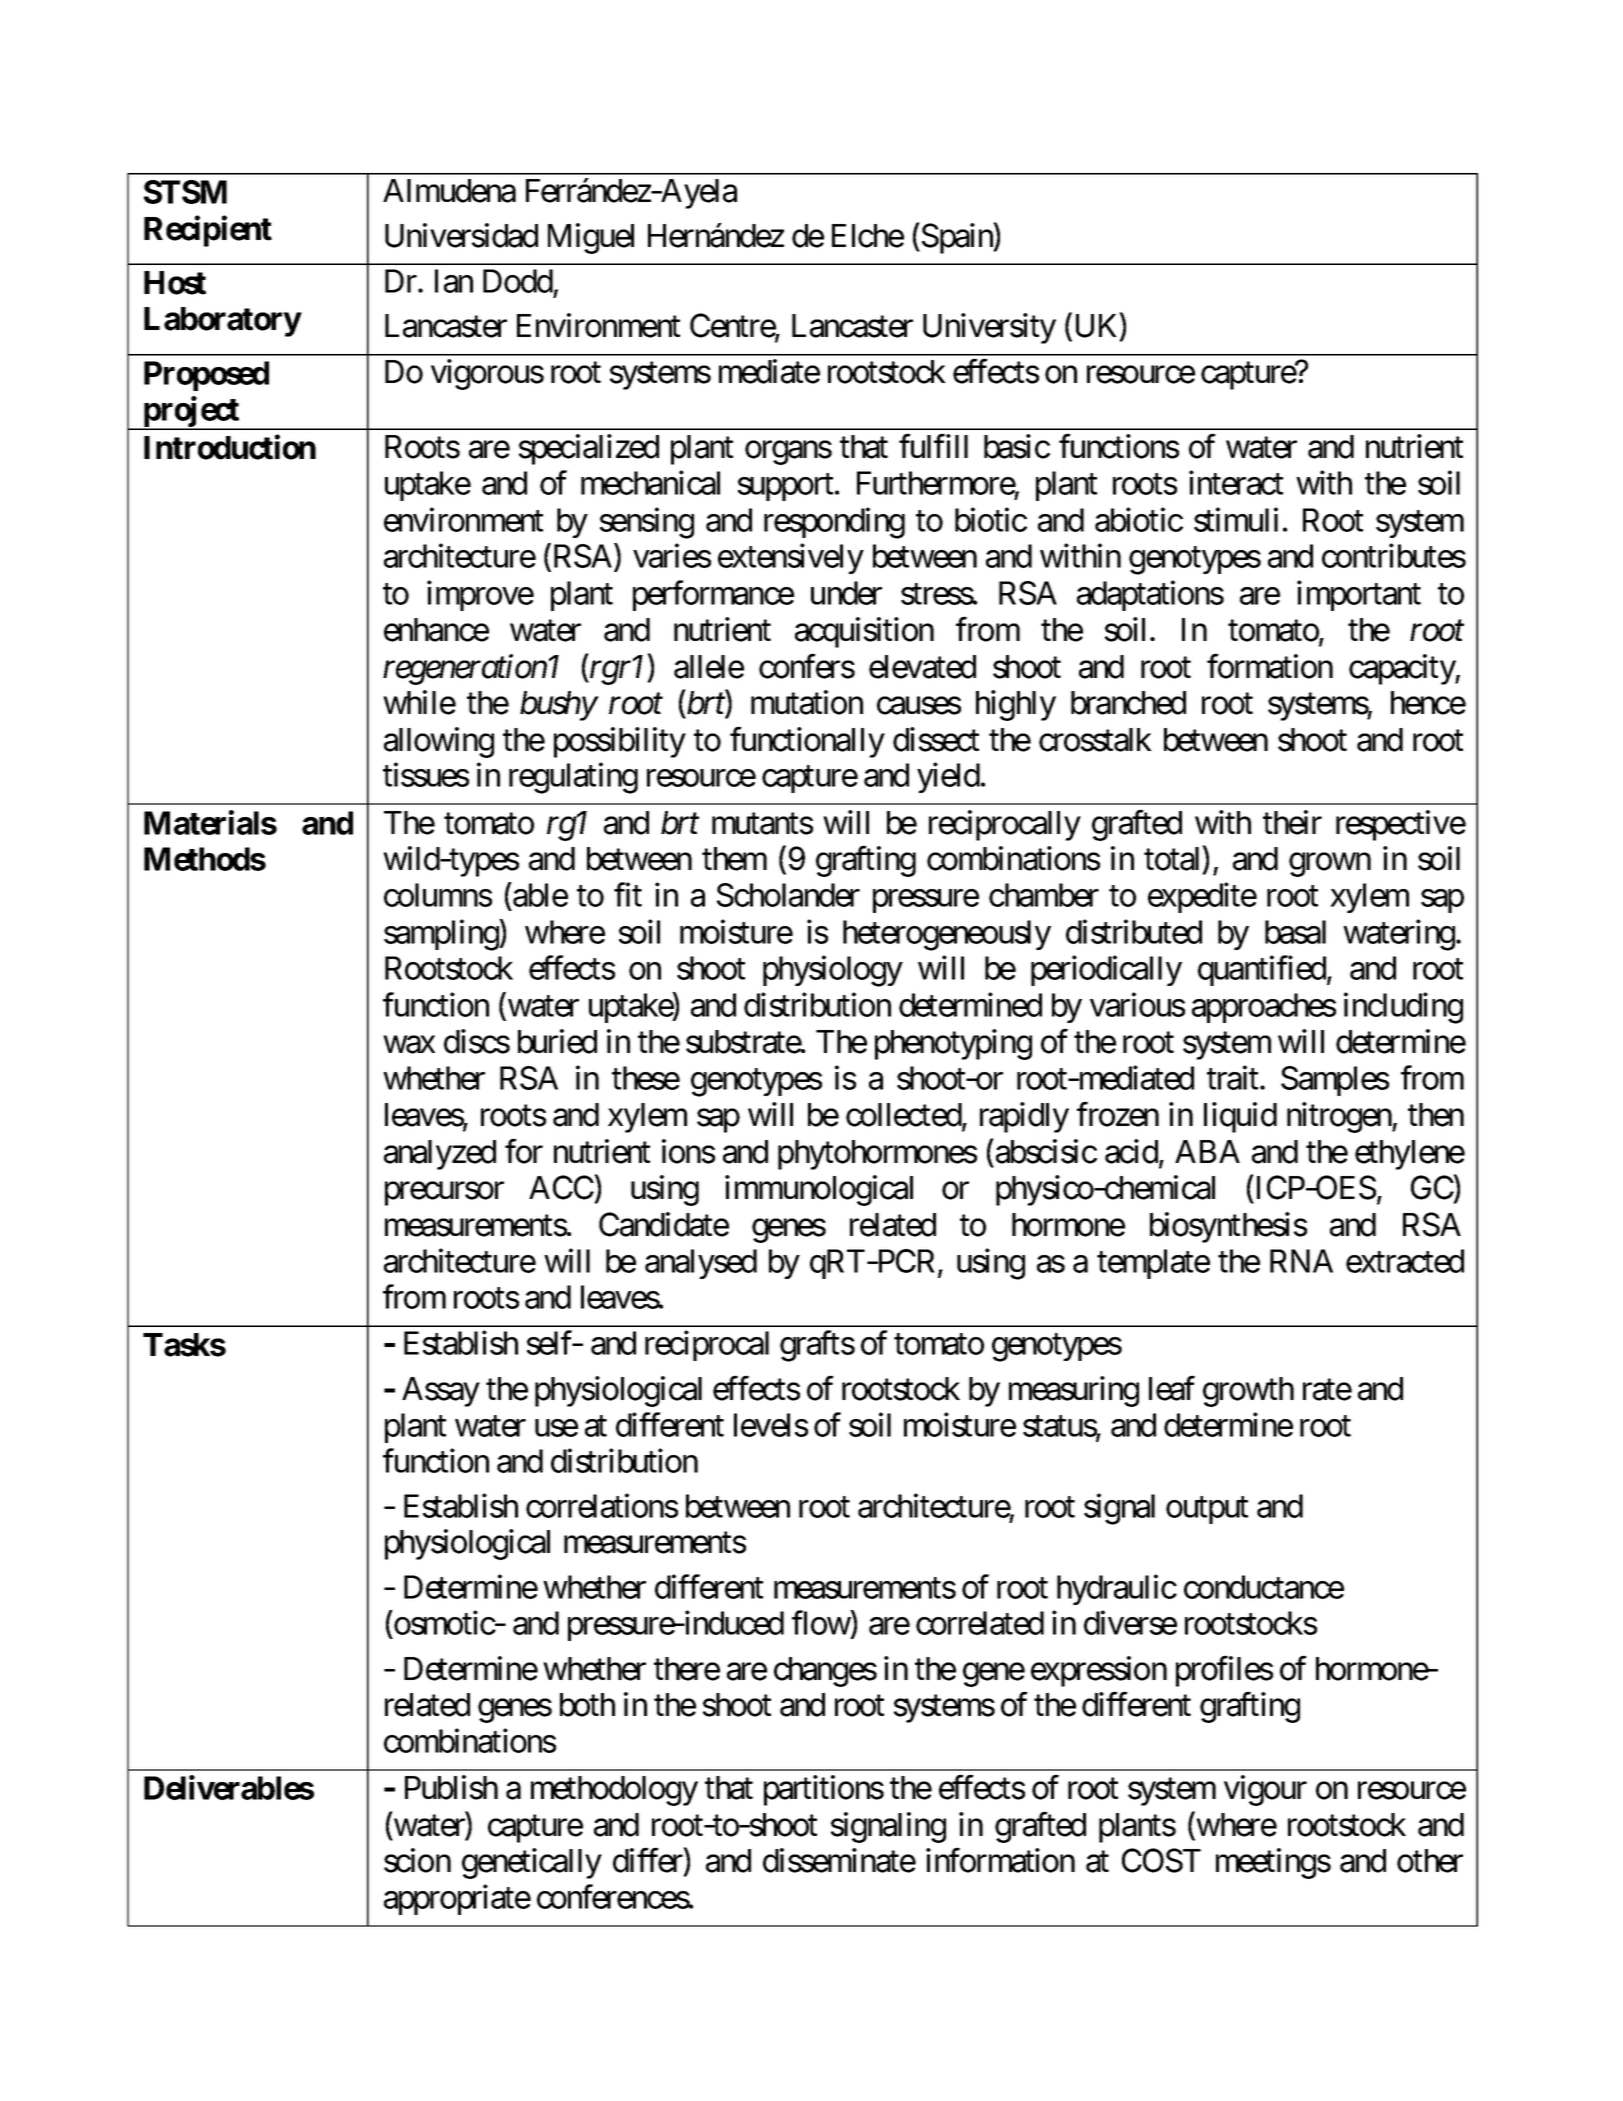 Image resolution: width=1623 pixels, height=2101 pixels. I want to click on wax, so click(409, 1045).
